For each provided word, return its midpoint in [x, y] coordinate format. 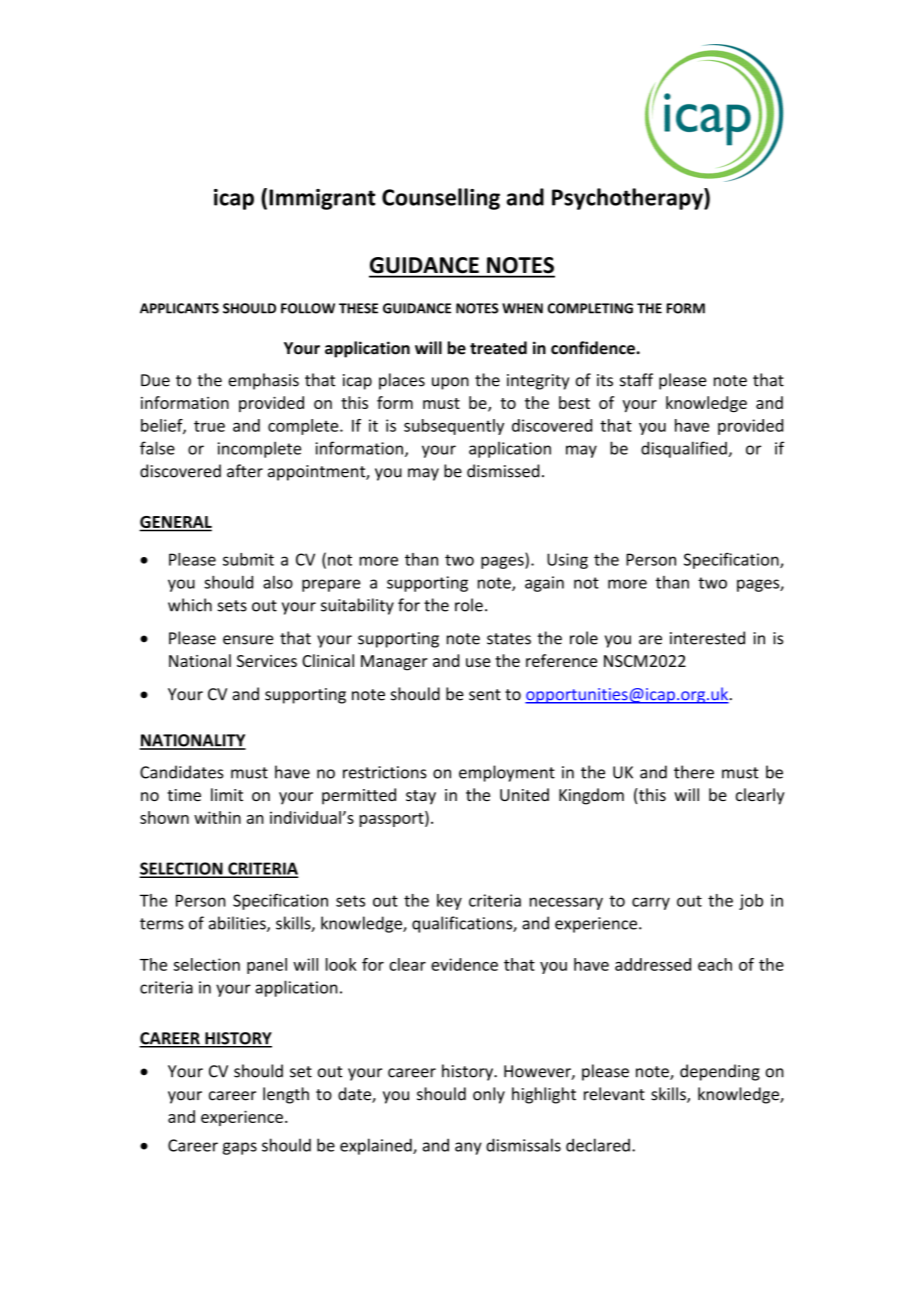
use [478, 662]
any [468, 1148]
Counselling [441, 199]
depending [720, 1072]
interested [707, 638]
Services [267, 661]
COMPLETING [590, 308]
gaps [240, 1148]
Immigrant [322, 199]
